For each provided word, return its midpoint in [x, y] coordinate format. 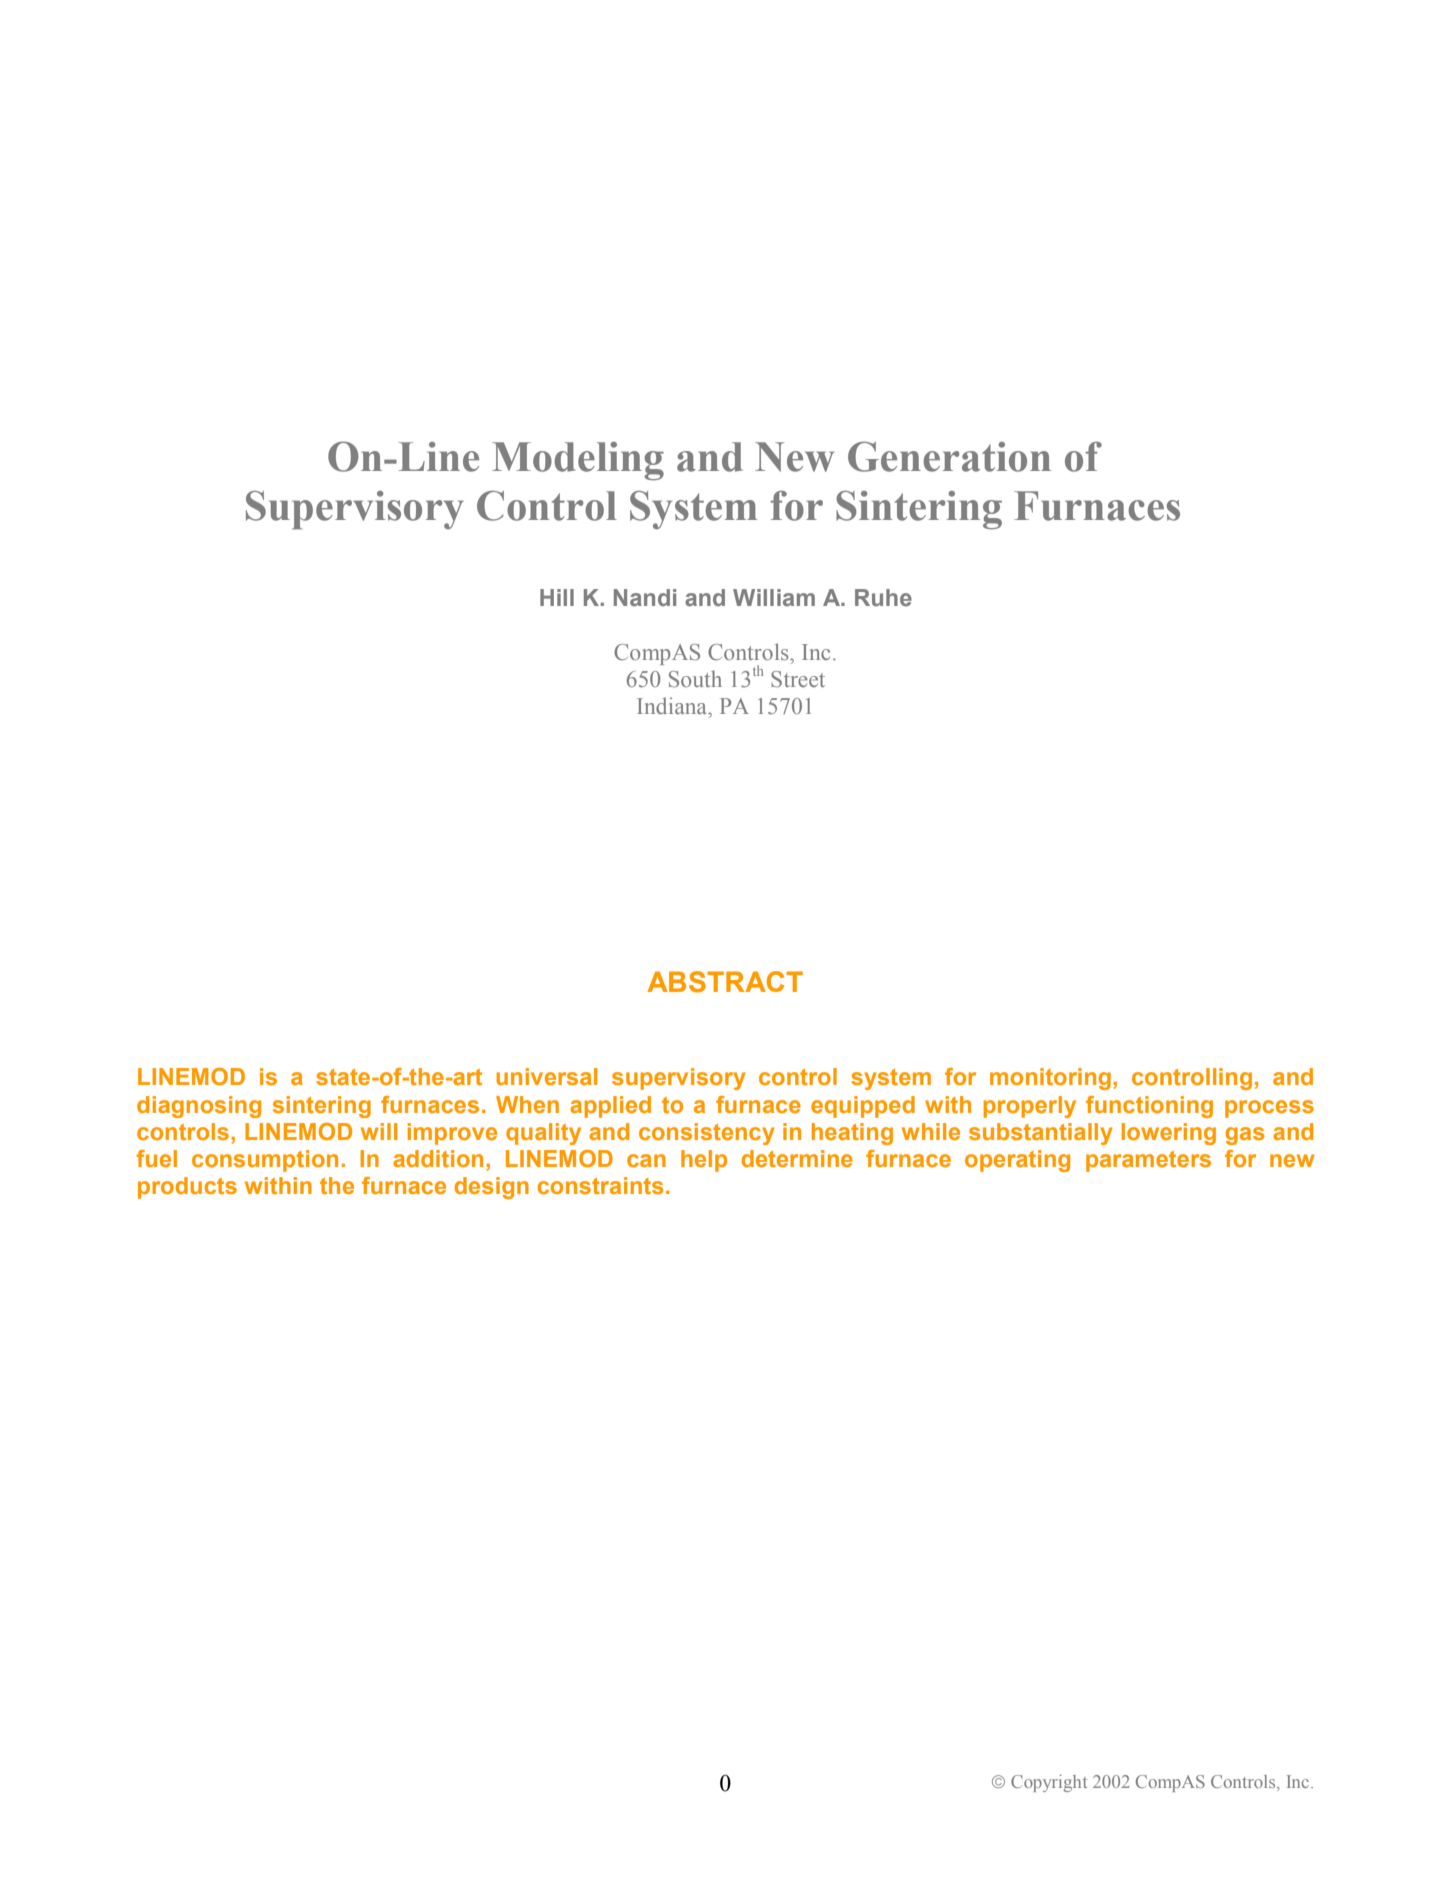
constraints [600, 1185]
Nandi [645, 597]
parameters [1148, 1161]
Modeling [578, 461]
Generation [949, 457]
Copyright [1049, 1783]
